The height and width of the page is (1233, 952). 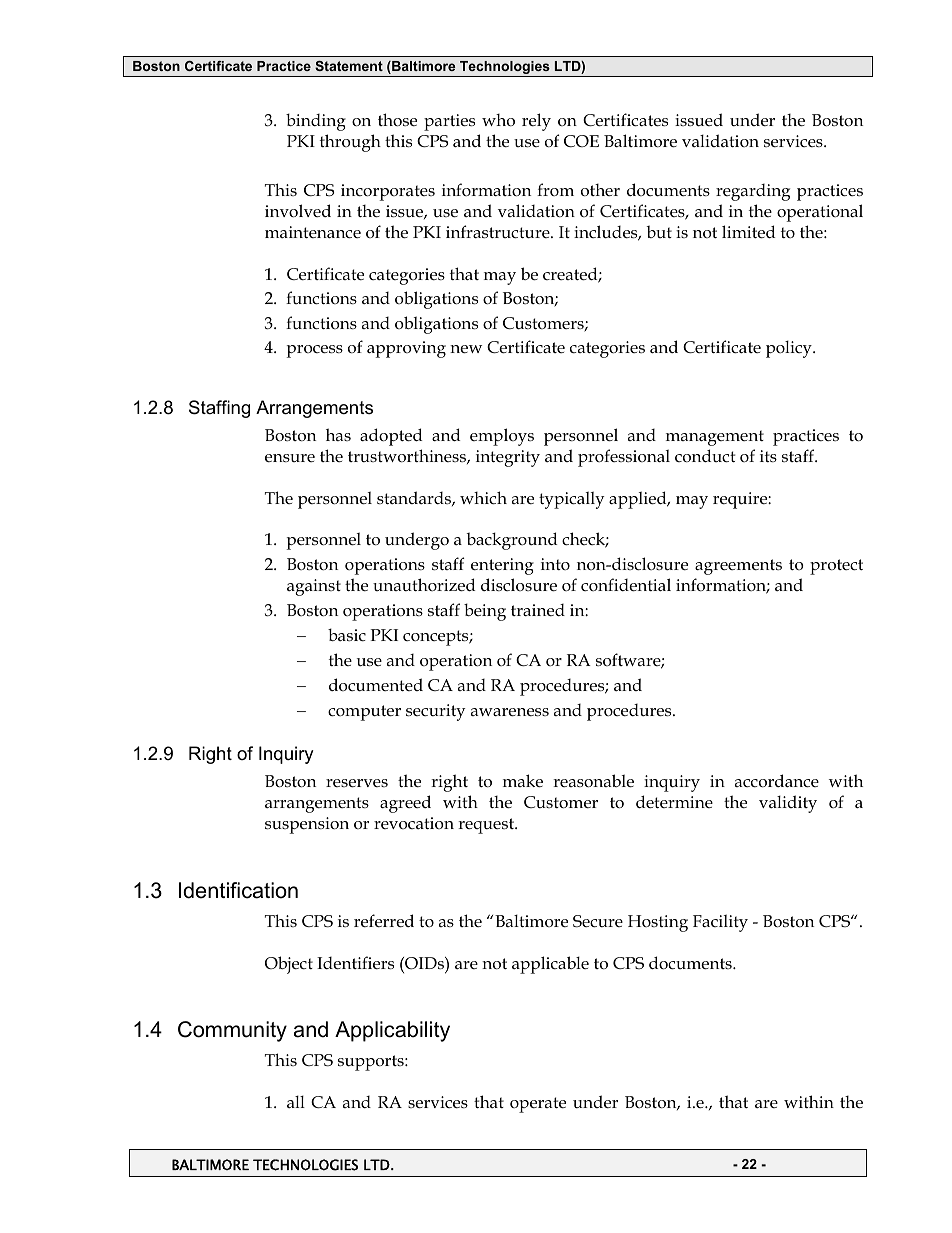 What do you see at coordinates (538, 1105) in the page?
I see `operate` at bounding box center [538, 1105].
